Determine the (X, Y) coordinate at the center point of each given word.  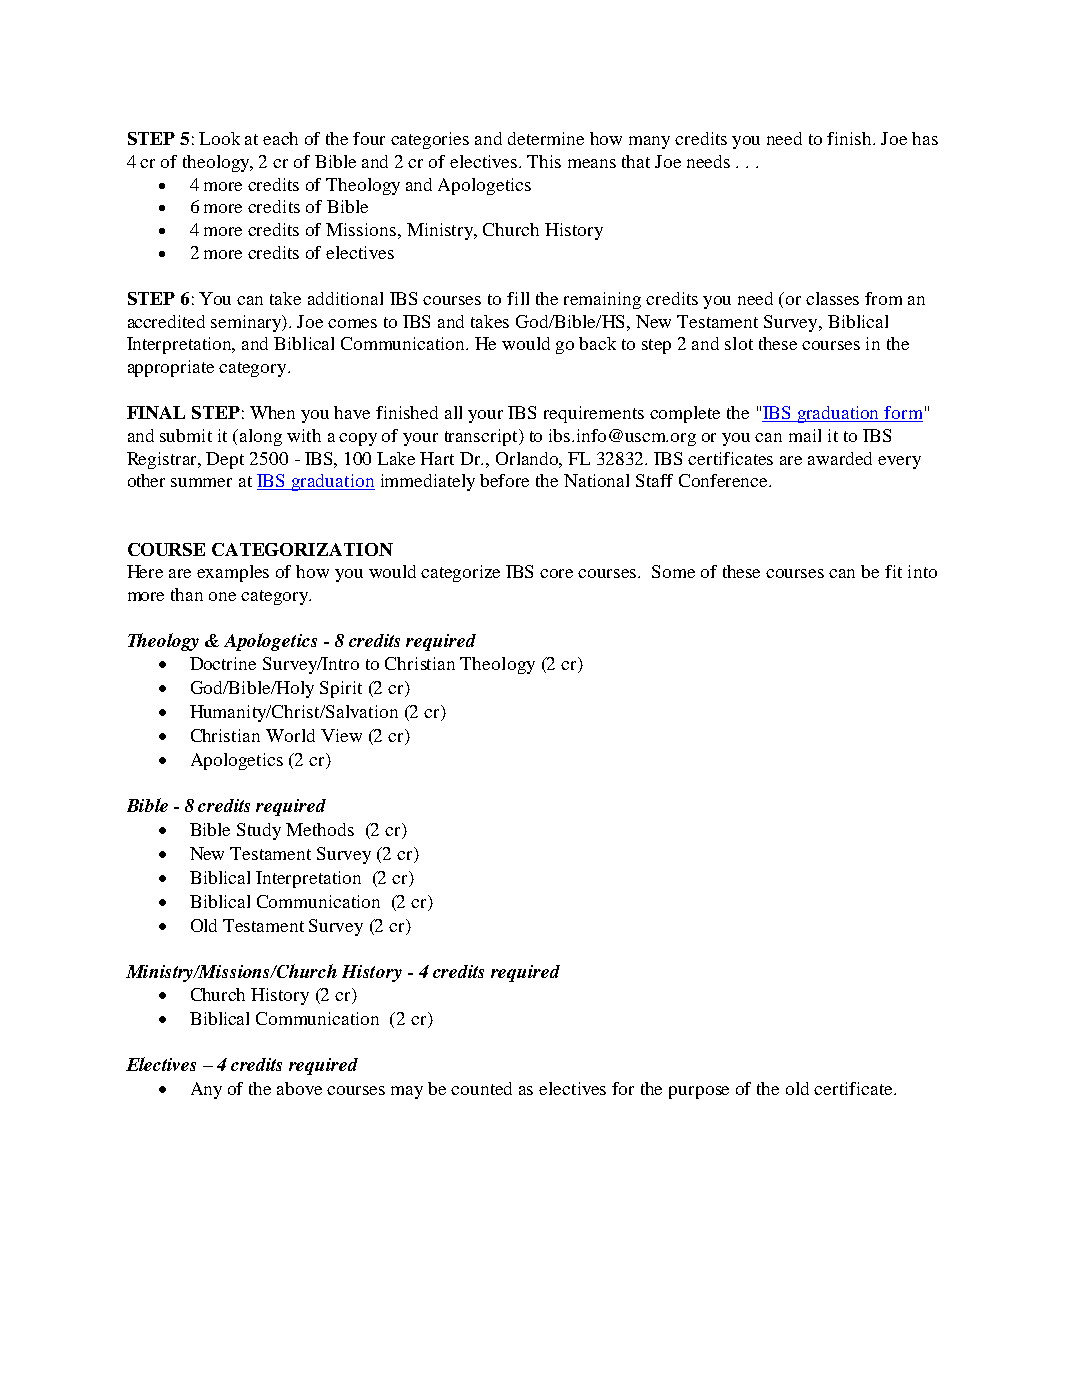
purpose (699, 1092)
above (299, 1088)
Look (219, 138)
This (544, 161)
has (925, 138)
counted (481, 1088)
